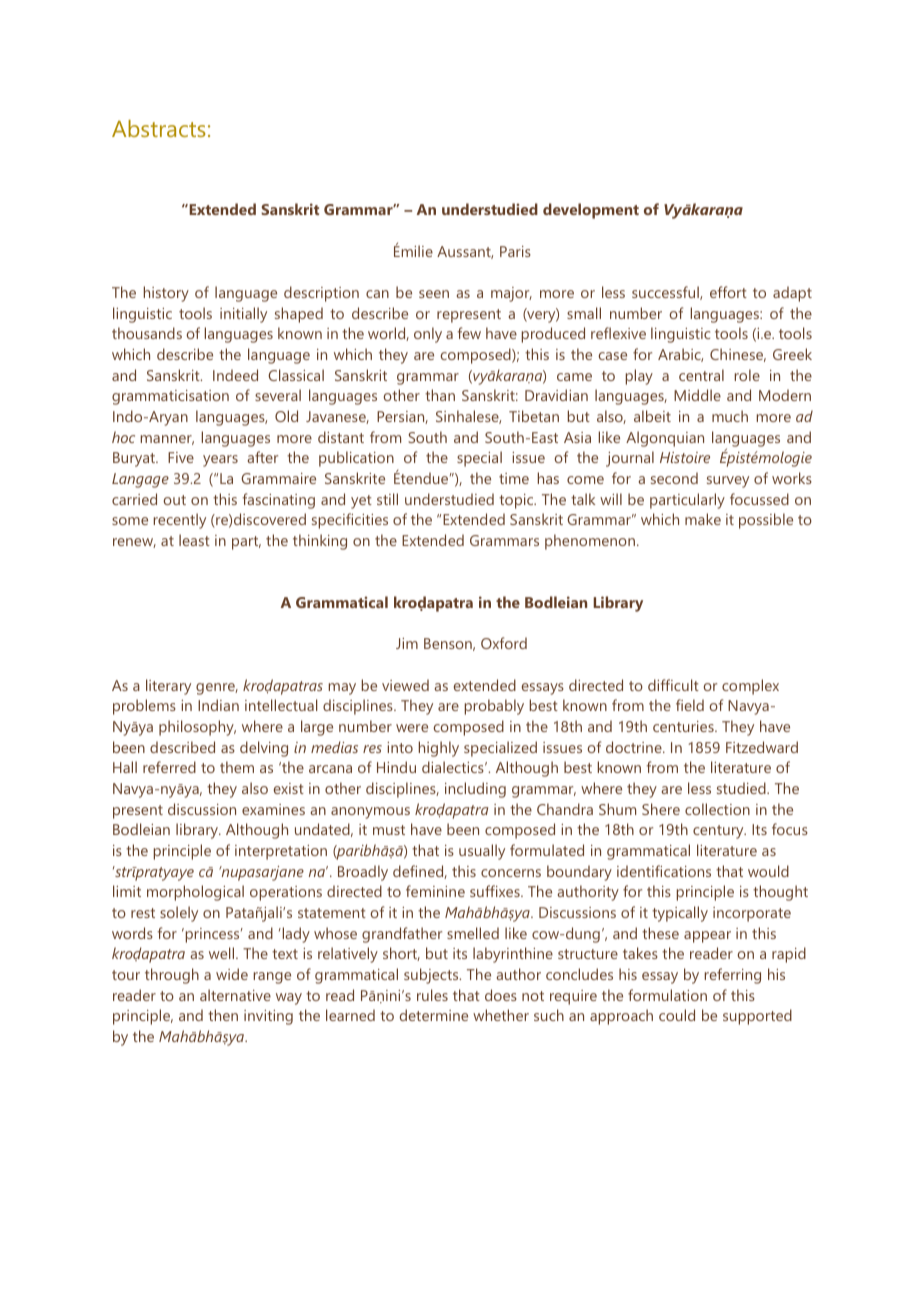 This screenshot has height=1308, width=924. I want to click on development, so click(591, 211).
